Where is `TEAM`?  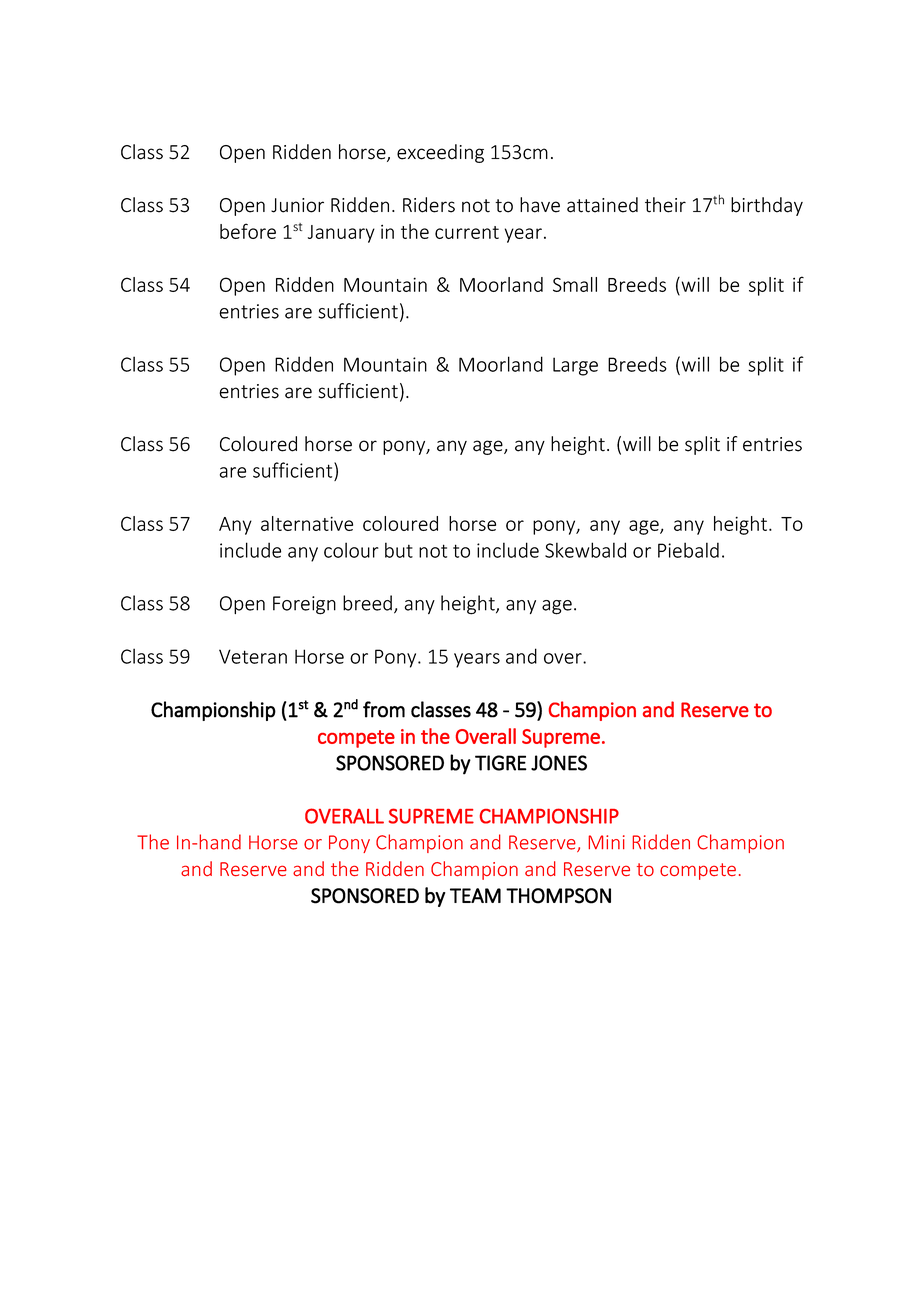 TEAM is located at coordinates (475, 895).
